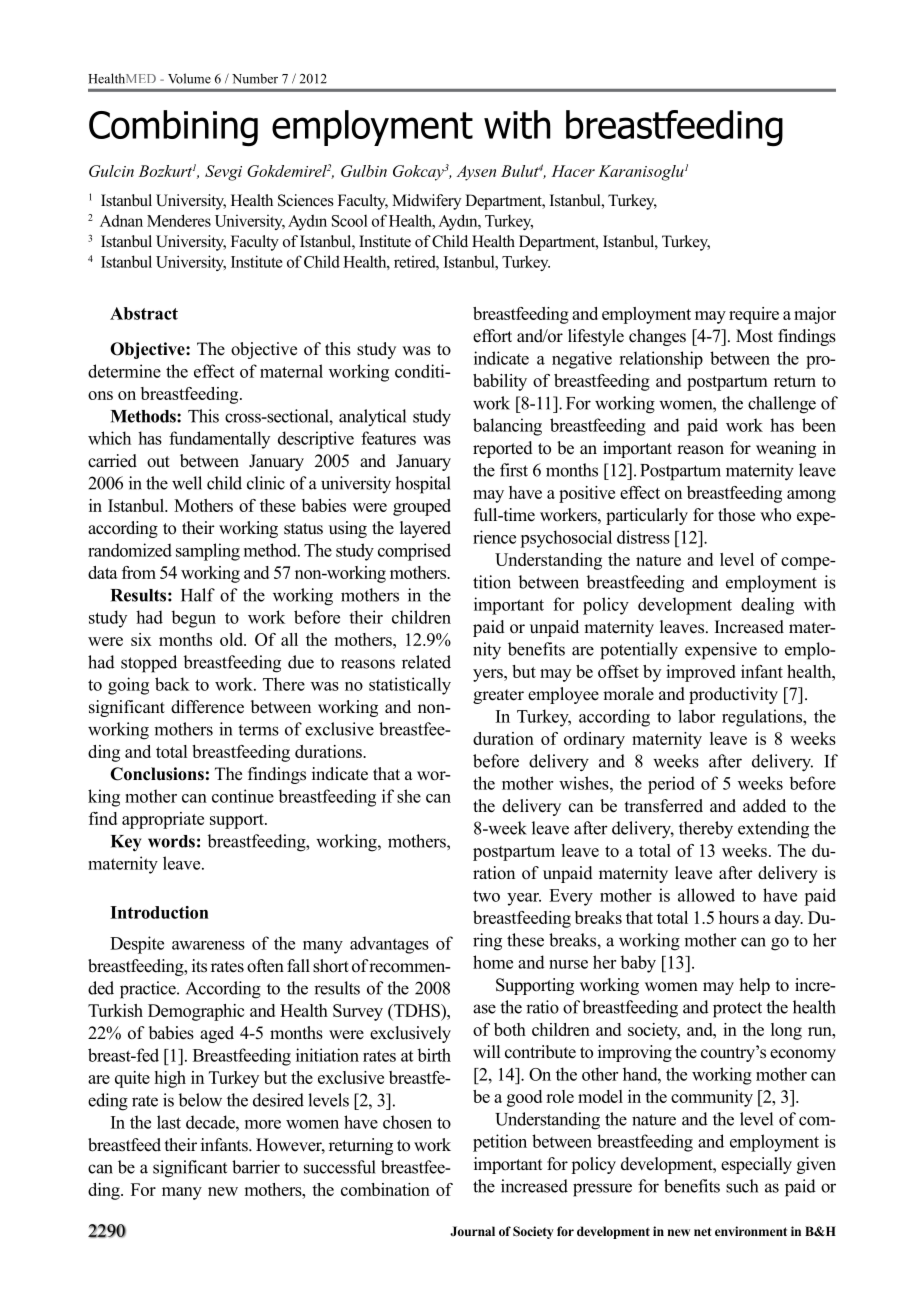 The height and width of the screenshot is (1308, 924). What do you see at coordinates (486, 896) in the screenshot?
I see `two` at bounding box center [486, 896].
